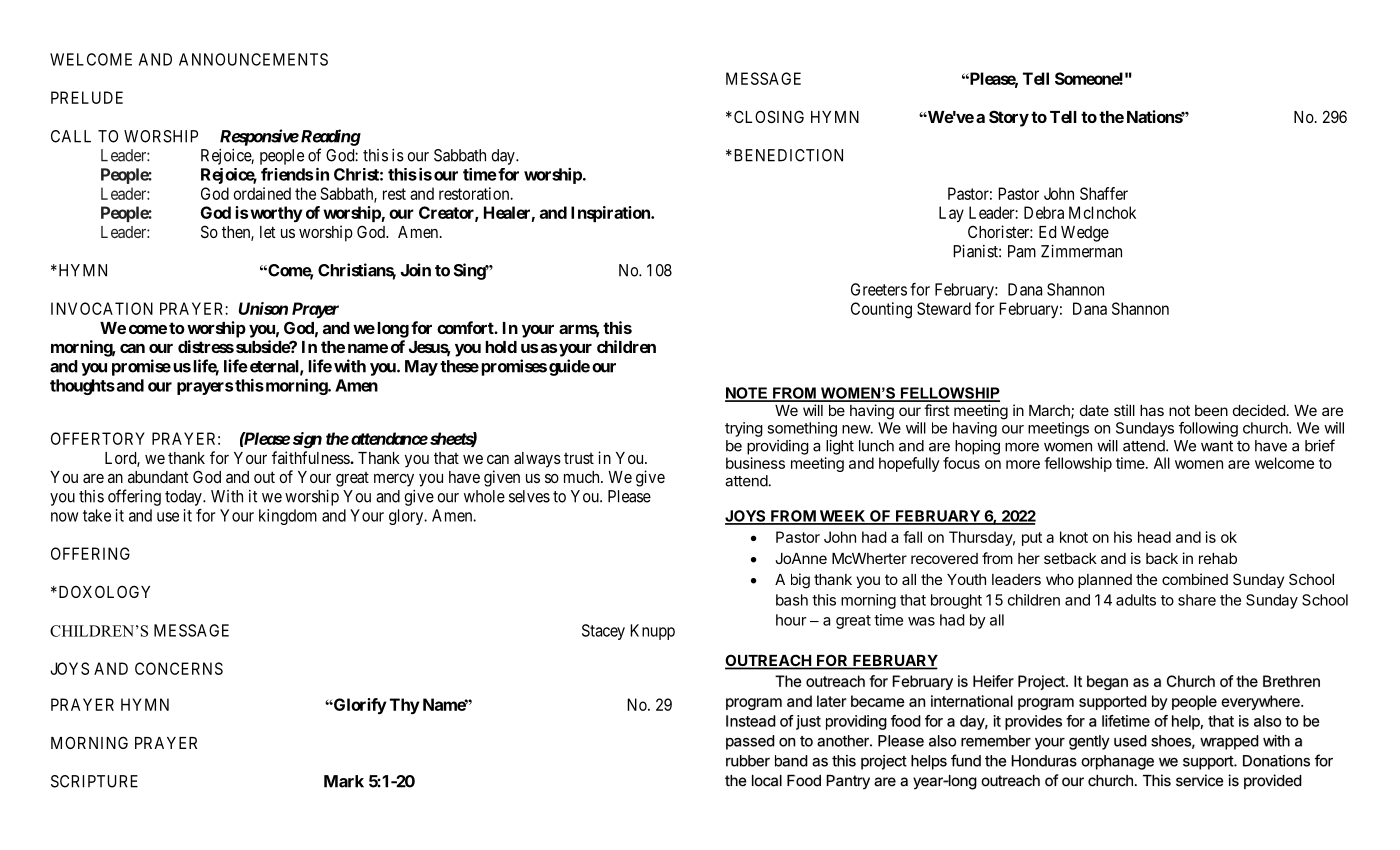  I want to click on SCRIPTURE, so click(94, 781).
